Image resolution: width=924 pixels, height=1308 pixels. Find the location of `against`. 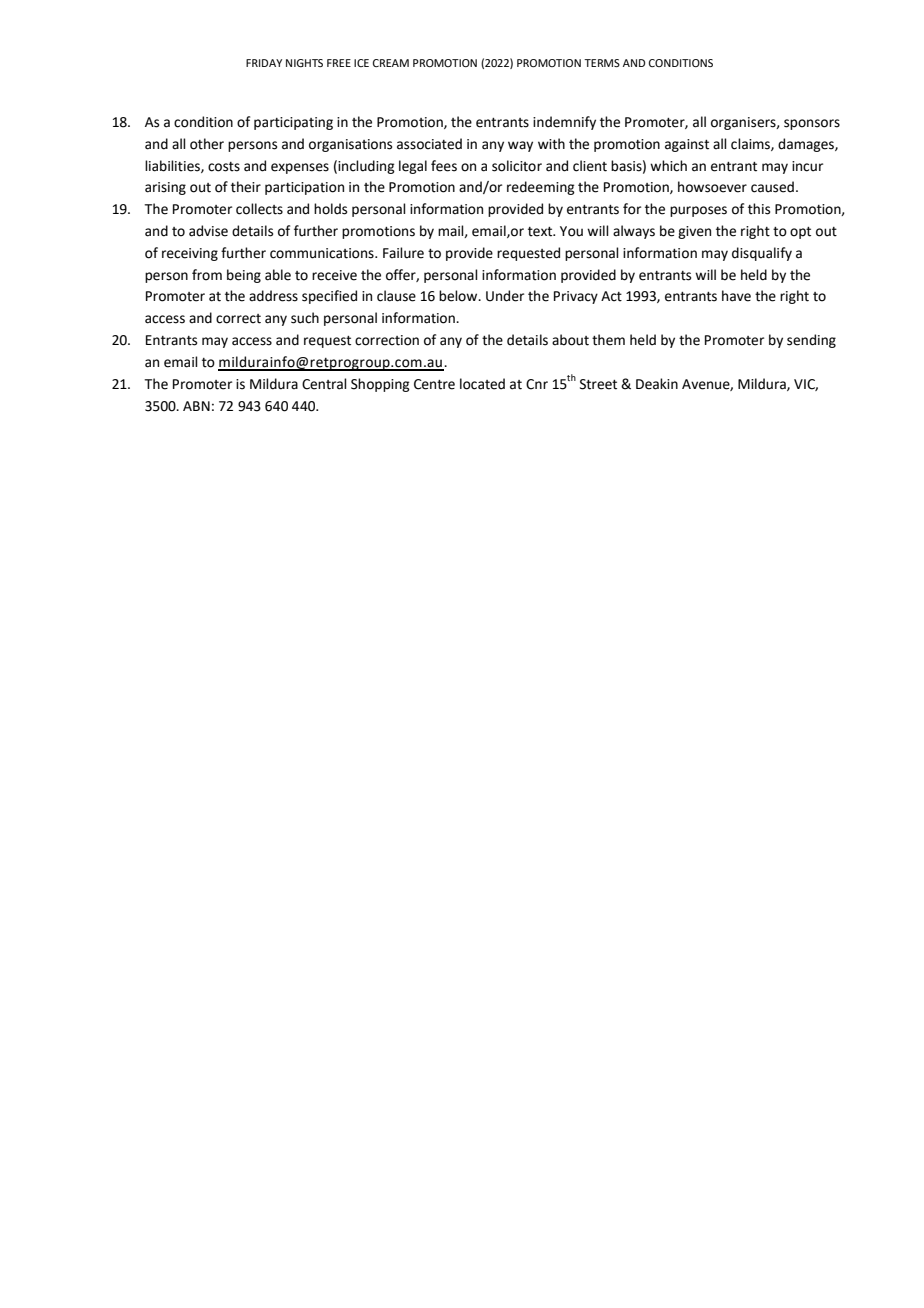

against is located at coordinates (687, 145).
